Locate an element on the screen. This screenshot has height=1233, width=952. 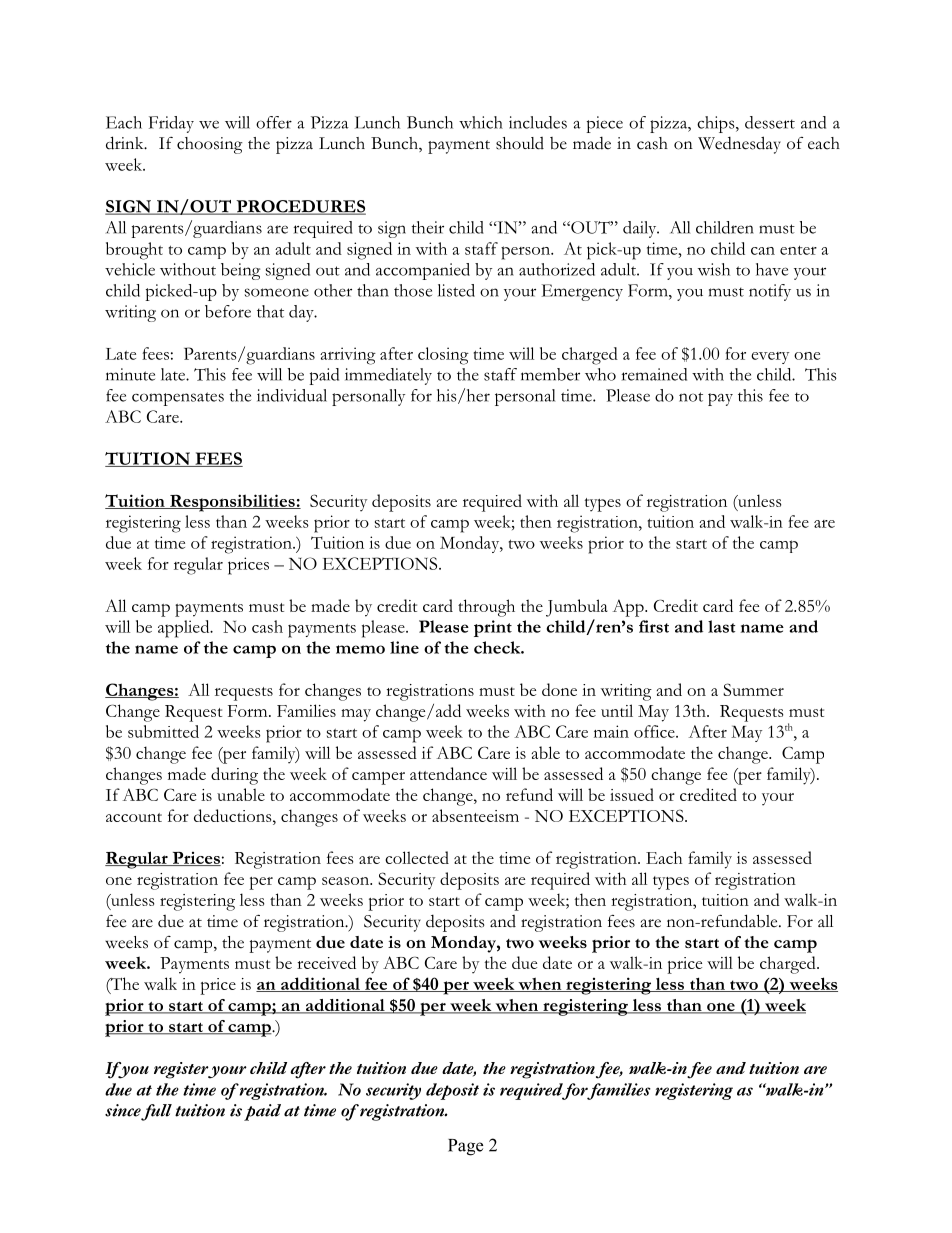
absenteeism is located at coordinates (475, 815).
